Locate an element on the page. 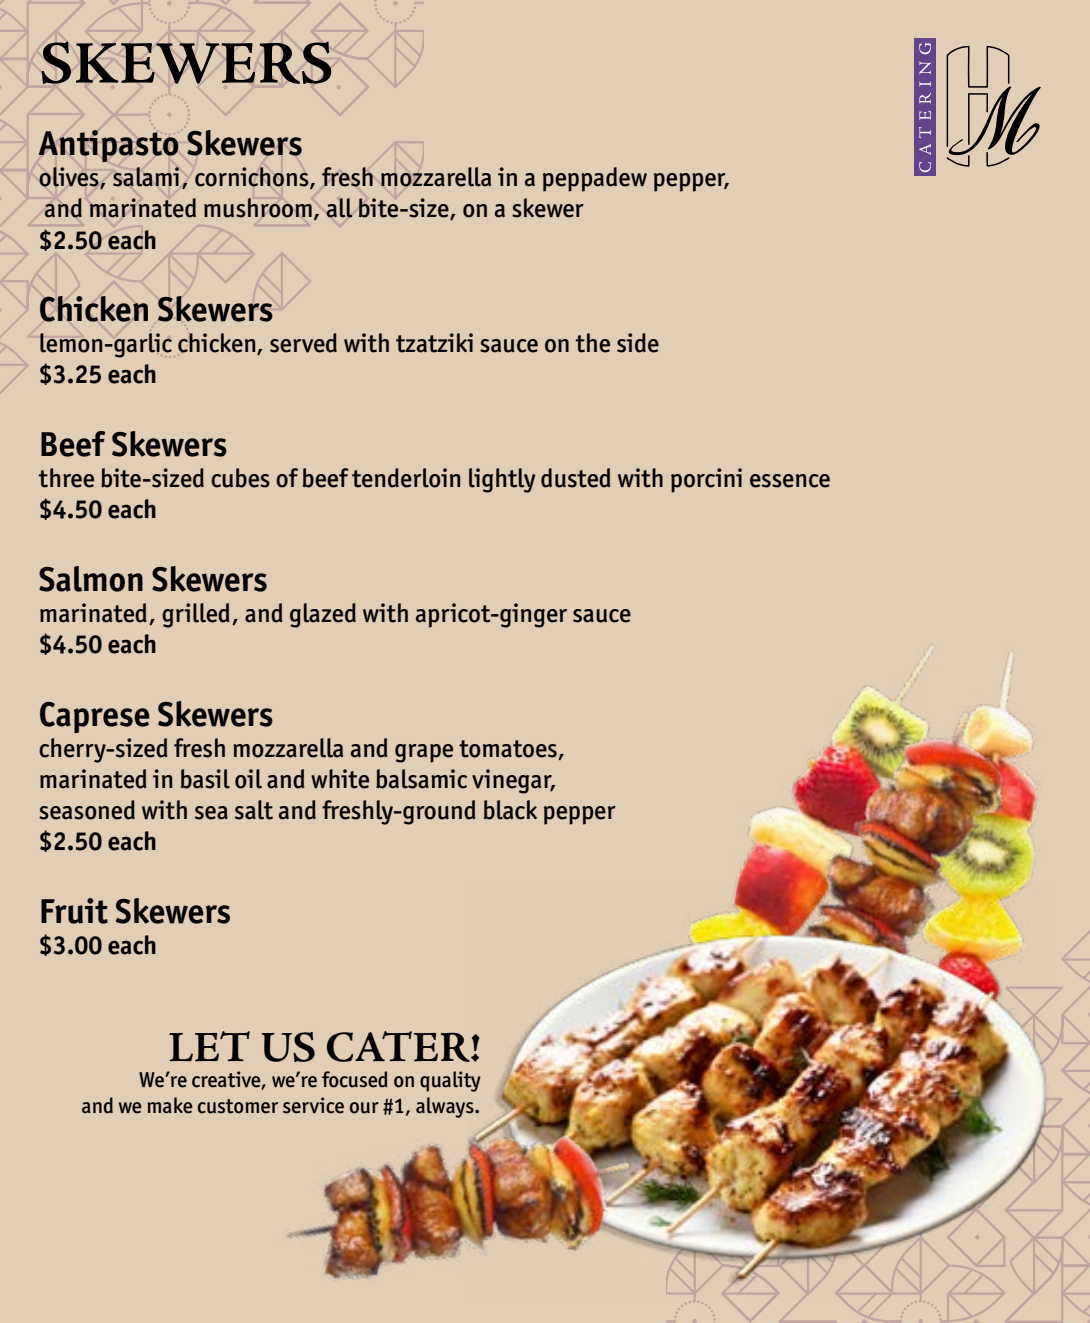  always is located at coordinates (446, 1107).
